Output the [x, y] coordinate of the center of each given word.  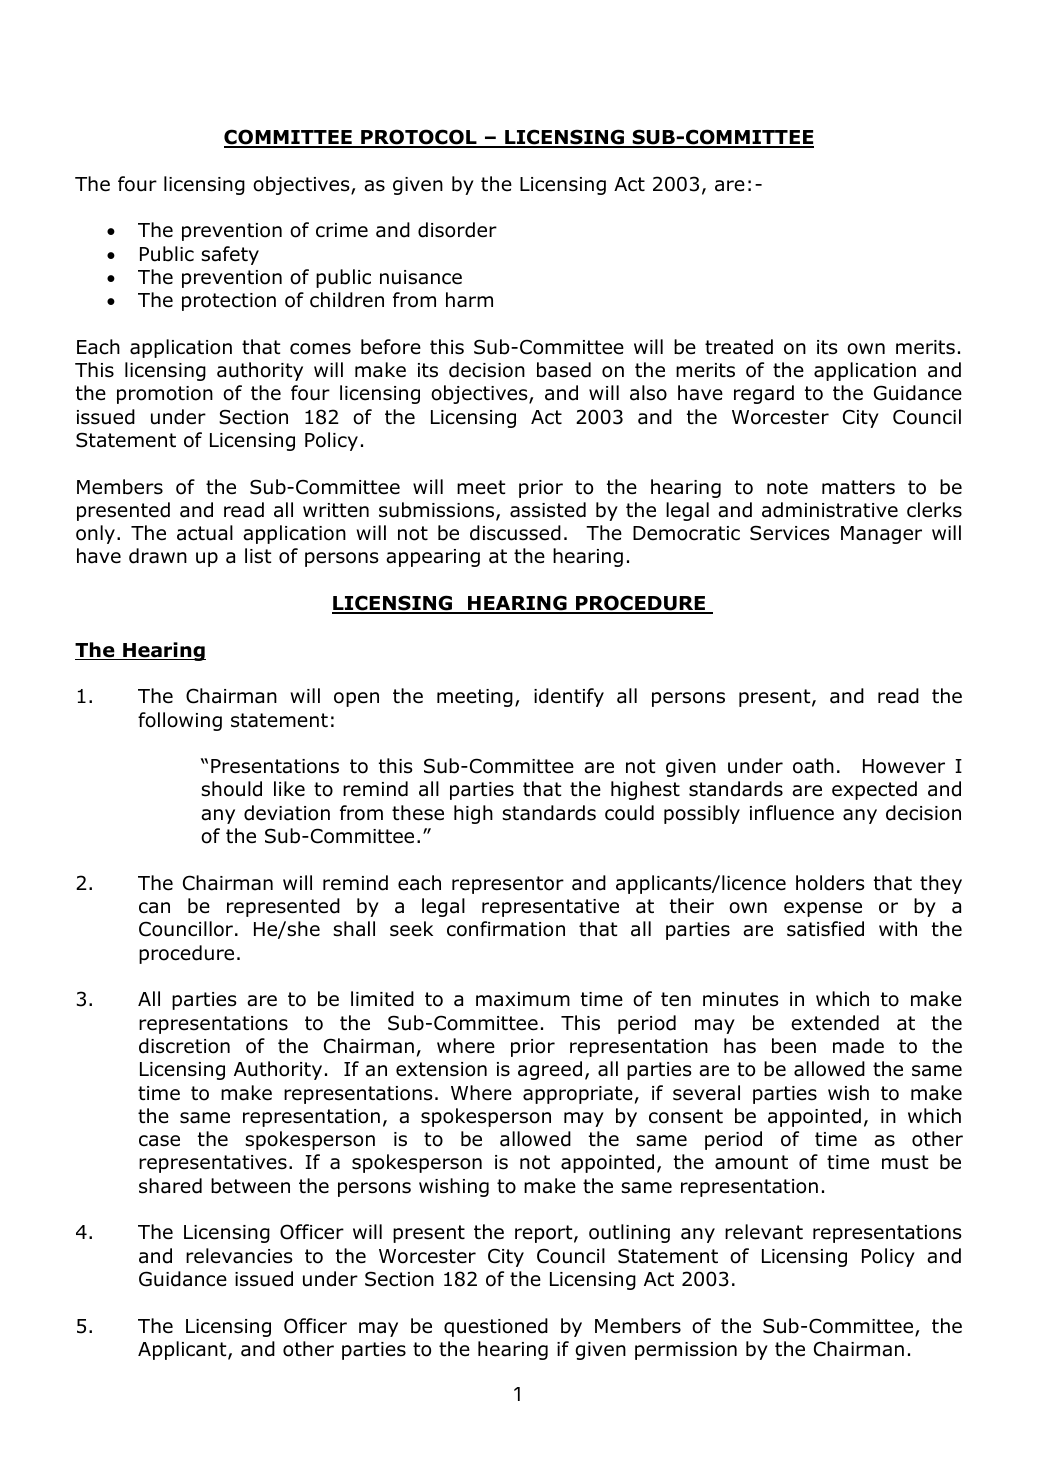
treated [739, 347]
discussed [515, 533]
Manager [881, 535]
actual [205, 533]
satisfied [825, 929]
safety [230, 255]
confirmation [506, 929]
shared [170, 1186]
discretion [184, 1046]
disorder [457, 230]
